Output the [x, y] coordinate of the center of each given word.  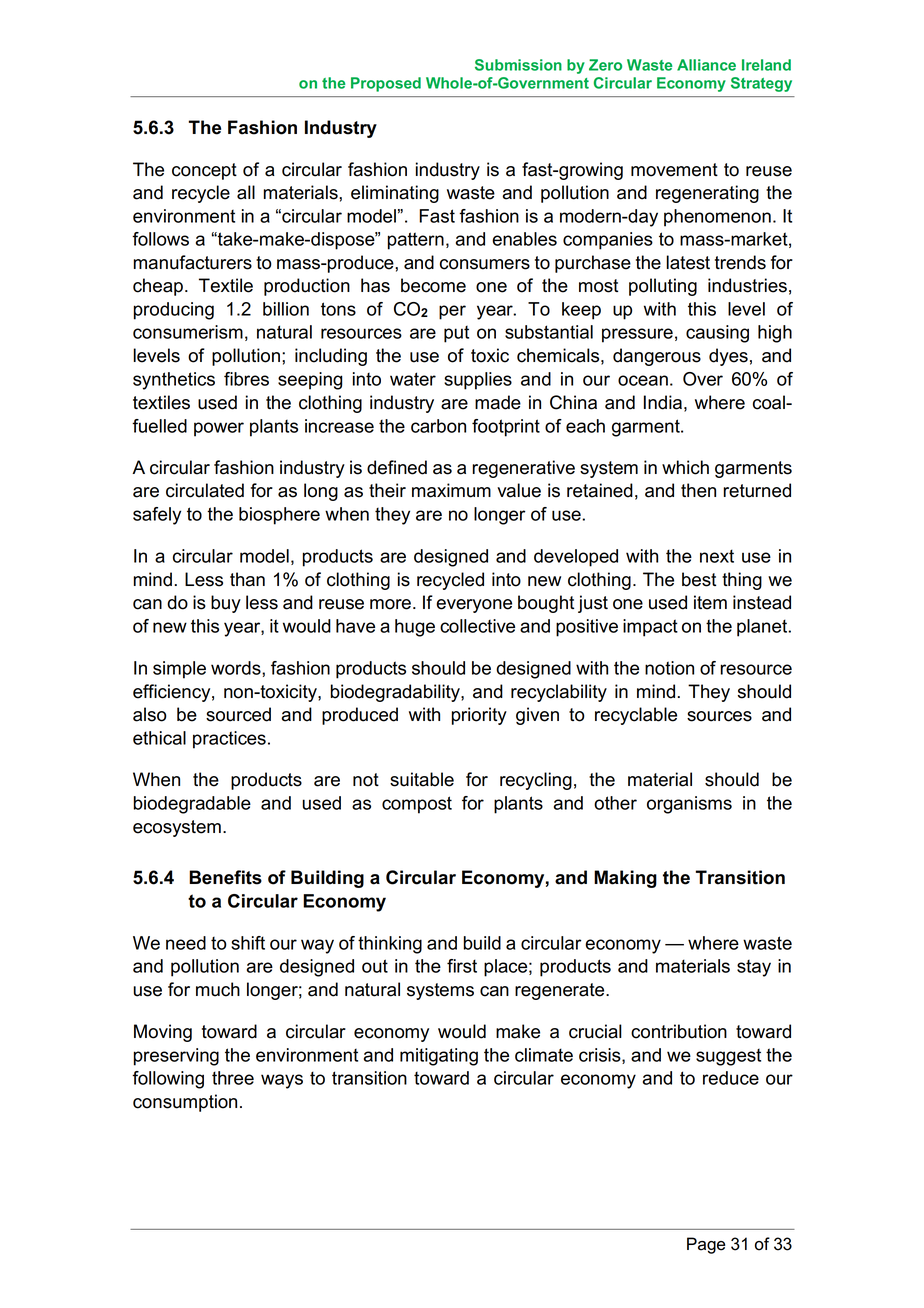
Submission [518, 65]
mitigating [439, 1057]
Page [706, 1245]
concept [204, 171]
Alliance [706, 65]
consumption [185, 1103]
